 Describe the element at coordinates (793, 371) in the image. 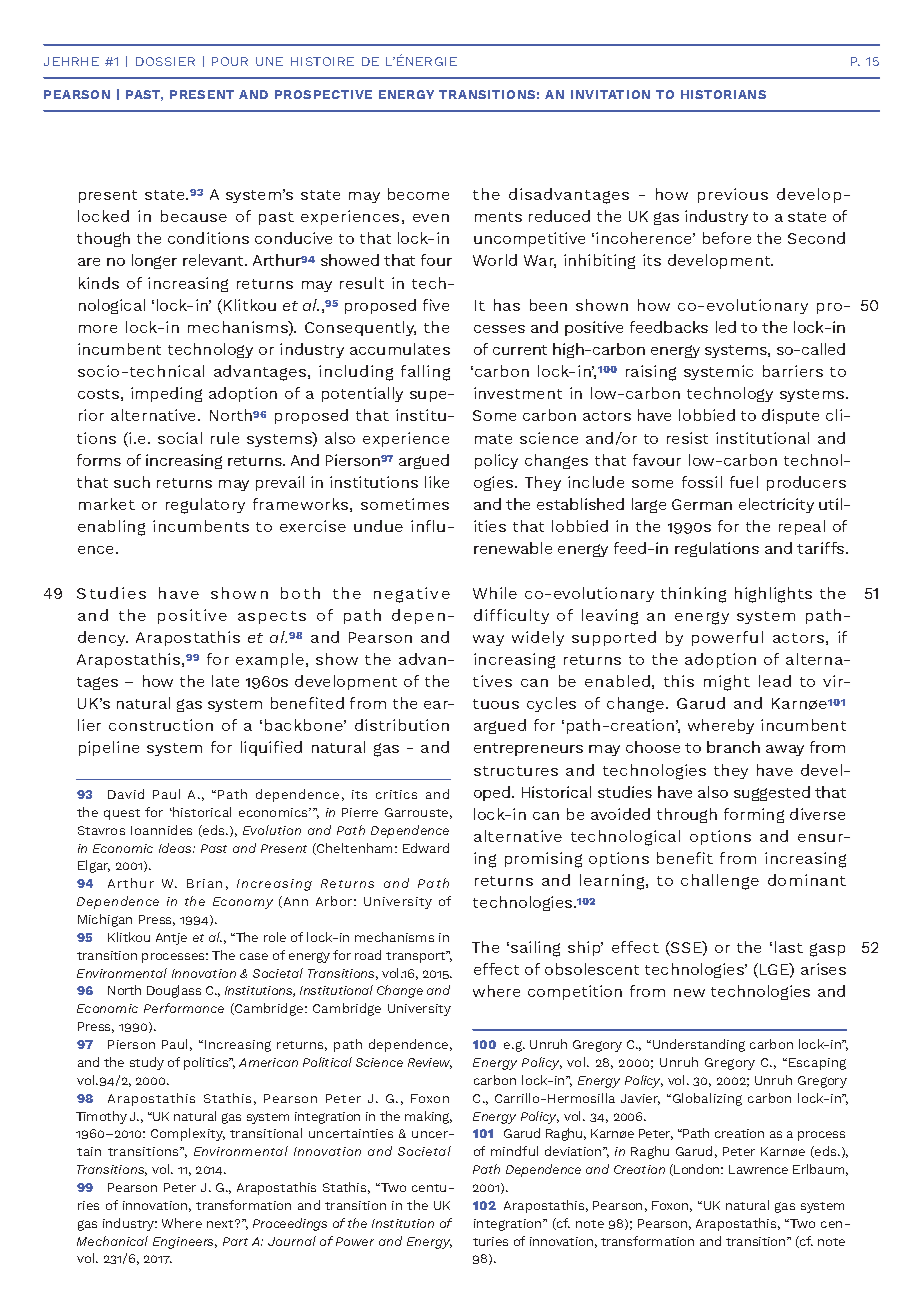

I see `barriers` at that location.
